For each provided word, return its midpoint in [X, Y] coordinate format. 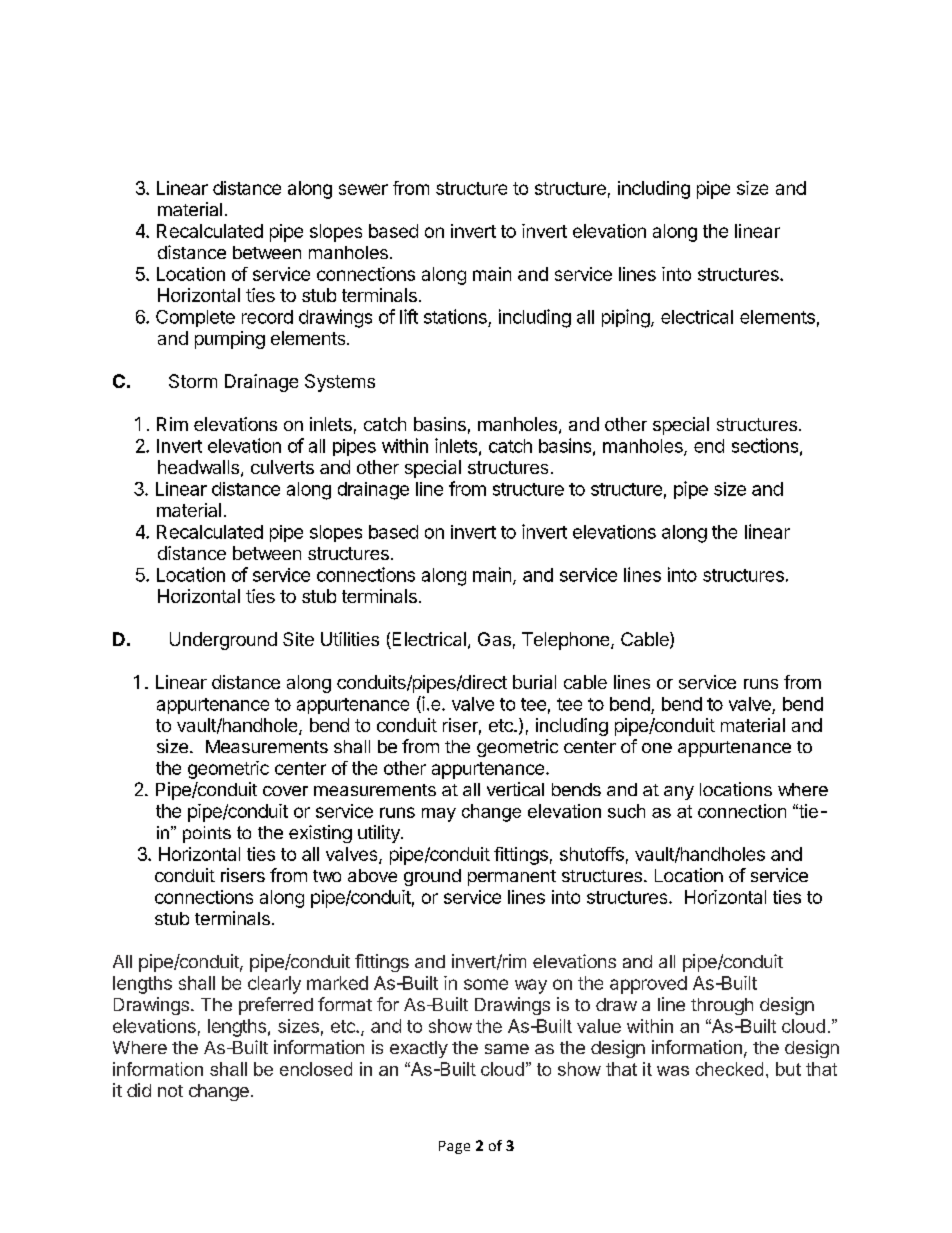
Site [298, 639]
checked [729, 1069]
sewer [363, 189]
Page [454, 1147]
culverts [282, 467]
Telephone [567, 641]
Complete [195, 318]
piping [627, 318]
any [679, 793]
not [170, 1091]
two [327, 876]
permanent [512, 878]
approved [648, 985]
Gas [494, 639]
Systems [340, 383]
